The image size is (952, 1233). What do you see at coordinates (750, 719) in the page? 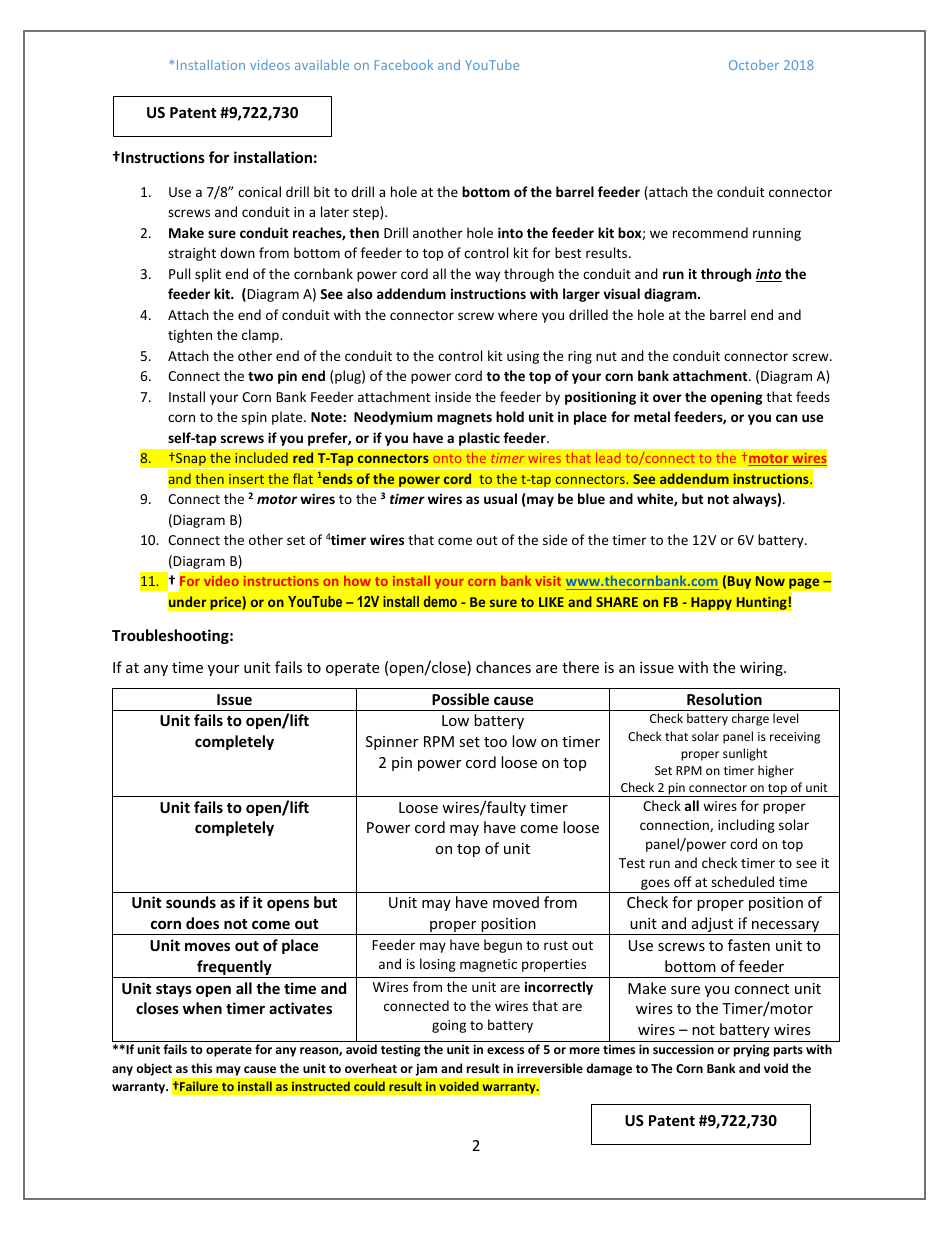
I see `charge` at bounding box center [750, 719].
